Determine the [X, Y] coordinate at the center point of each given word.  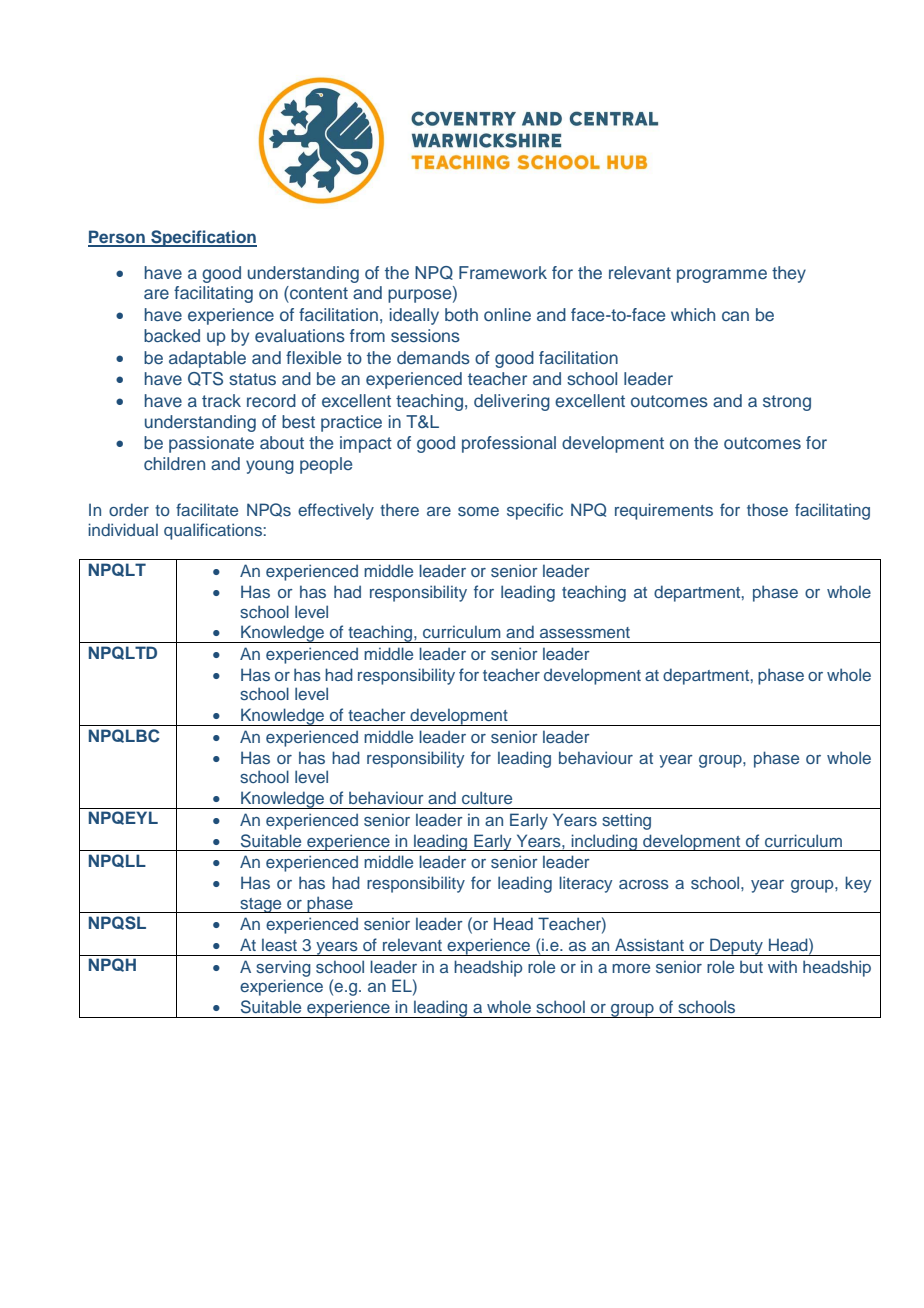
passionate [211, 444]
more [631, 968]
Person [117, 238]
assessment [585, 632]
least [279, 944]
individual [123, 529]
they [789, 274]
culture [487, 797]
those [767, 509]
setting [626, 821]
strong [787, 403]
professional [509, 444]
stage [261, 905]
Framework [503, 272]
